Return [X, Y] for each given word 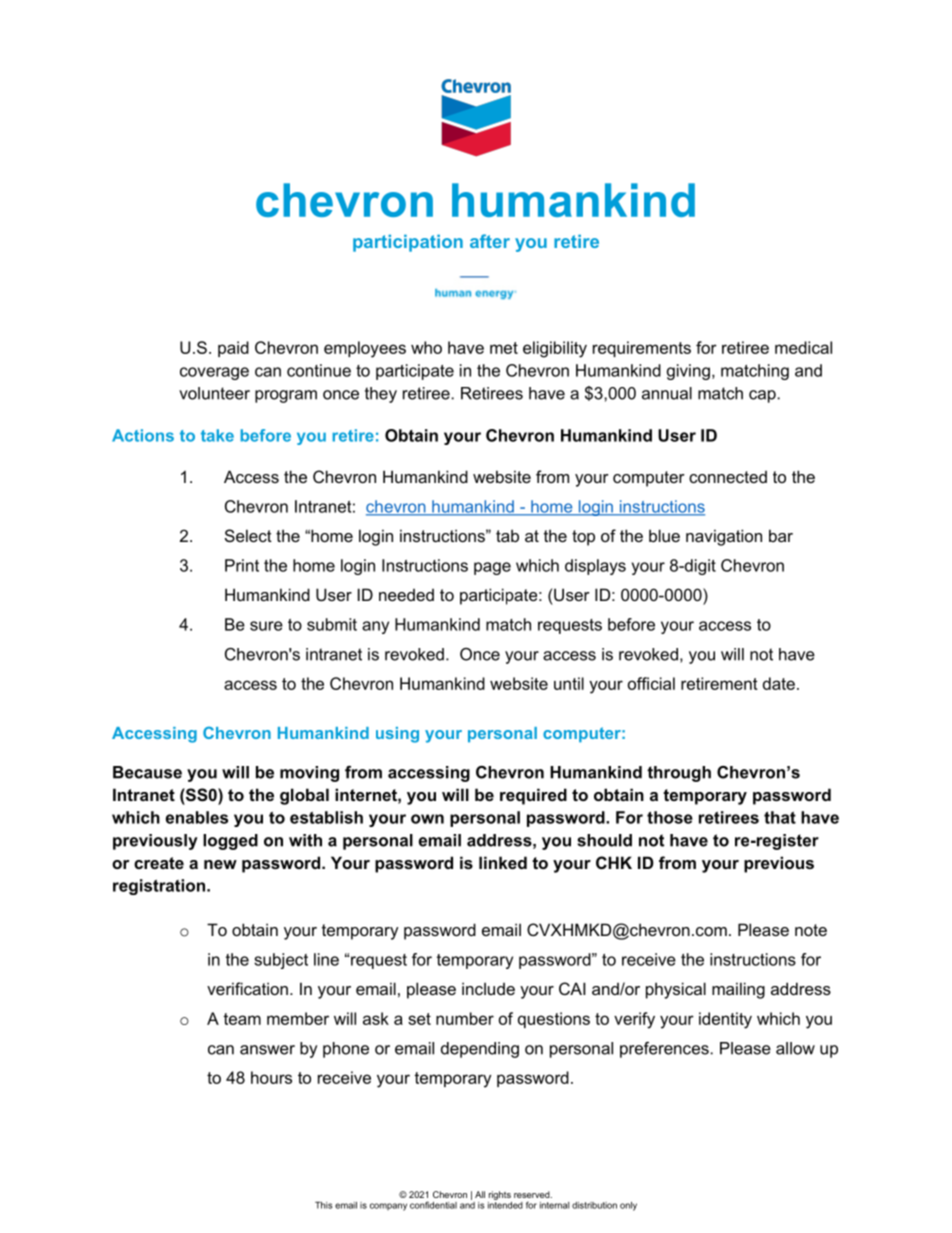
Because [147, 772]
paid [233, 349]
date [779, 683]
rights [500, 1195]
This [323, 1205]
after [490, 241]
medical [803, 347]
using [397, 735]
